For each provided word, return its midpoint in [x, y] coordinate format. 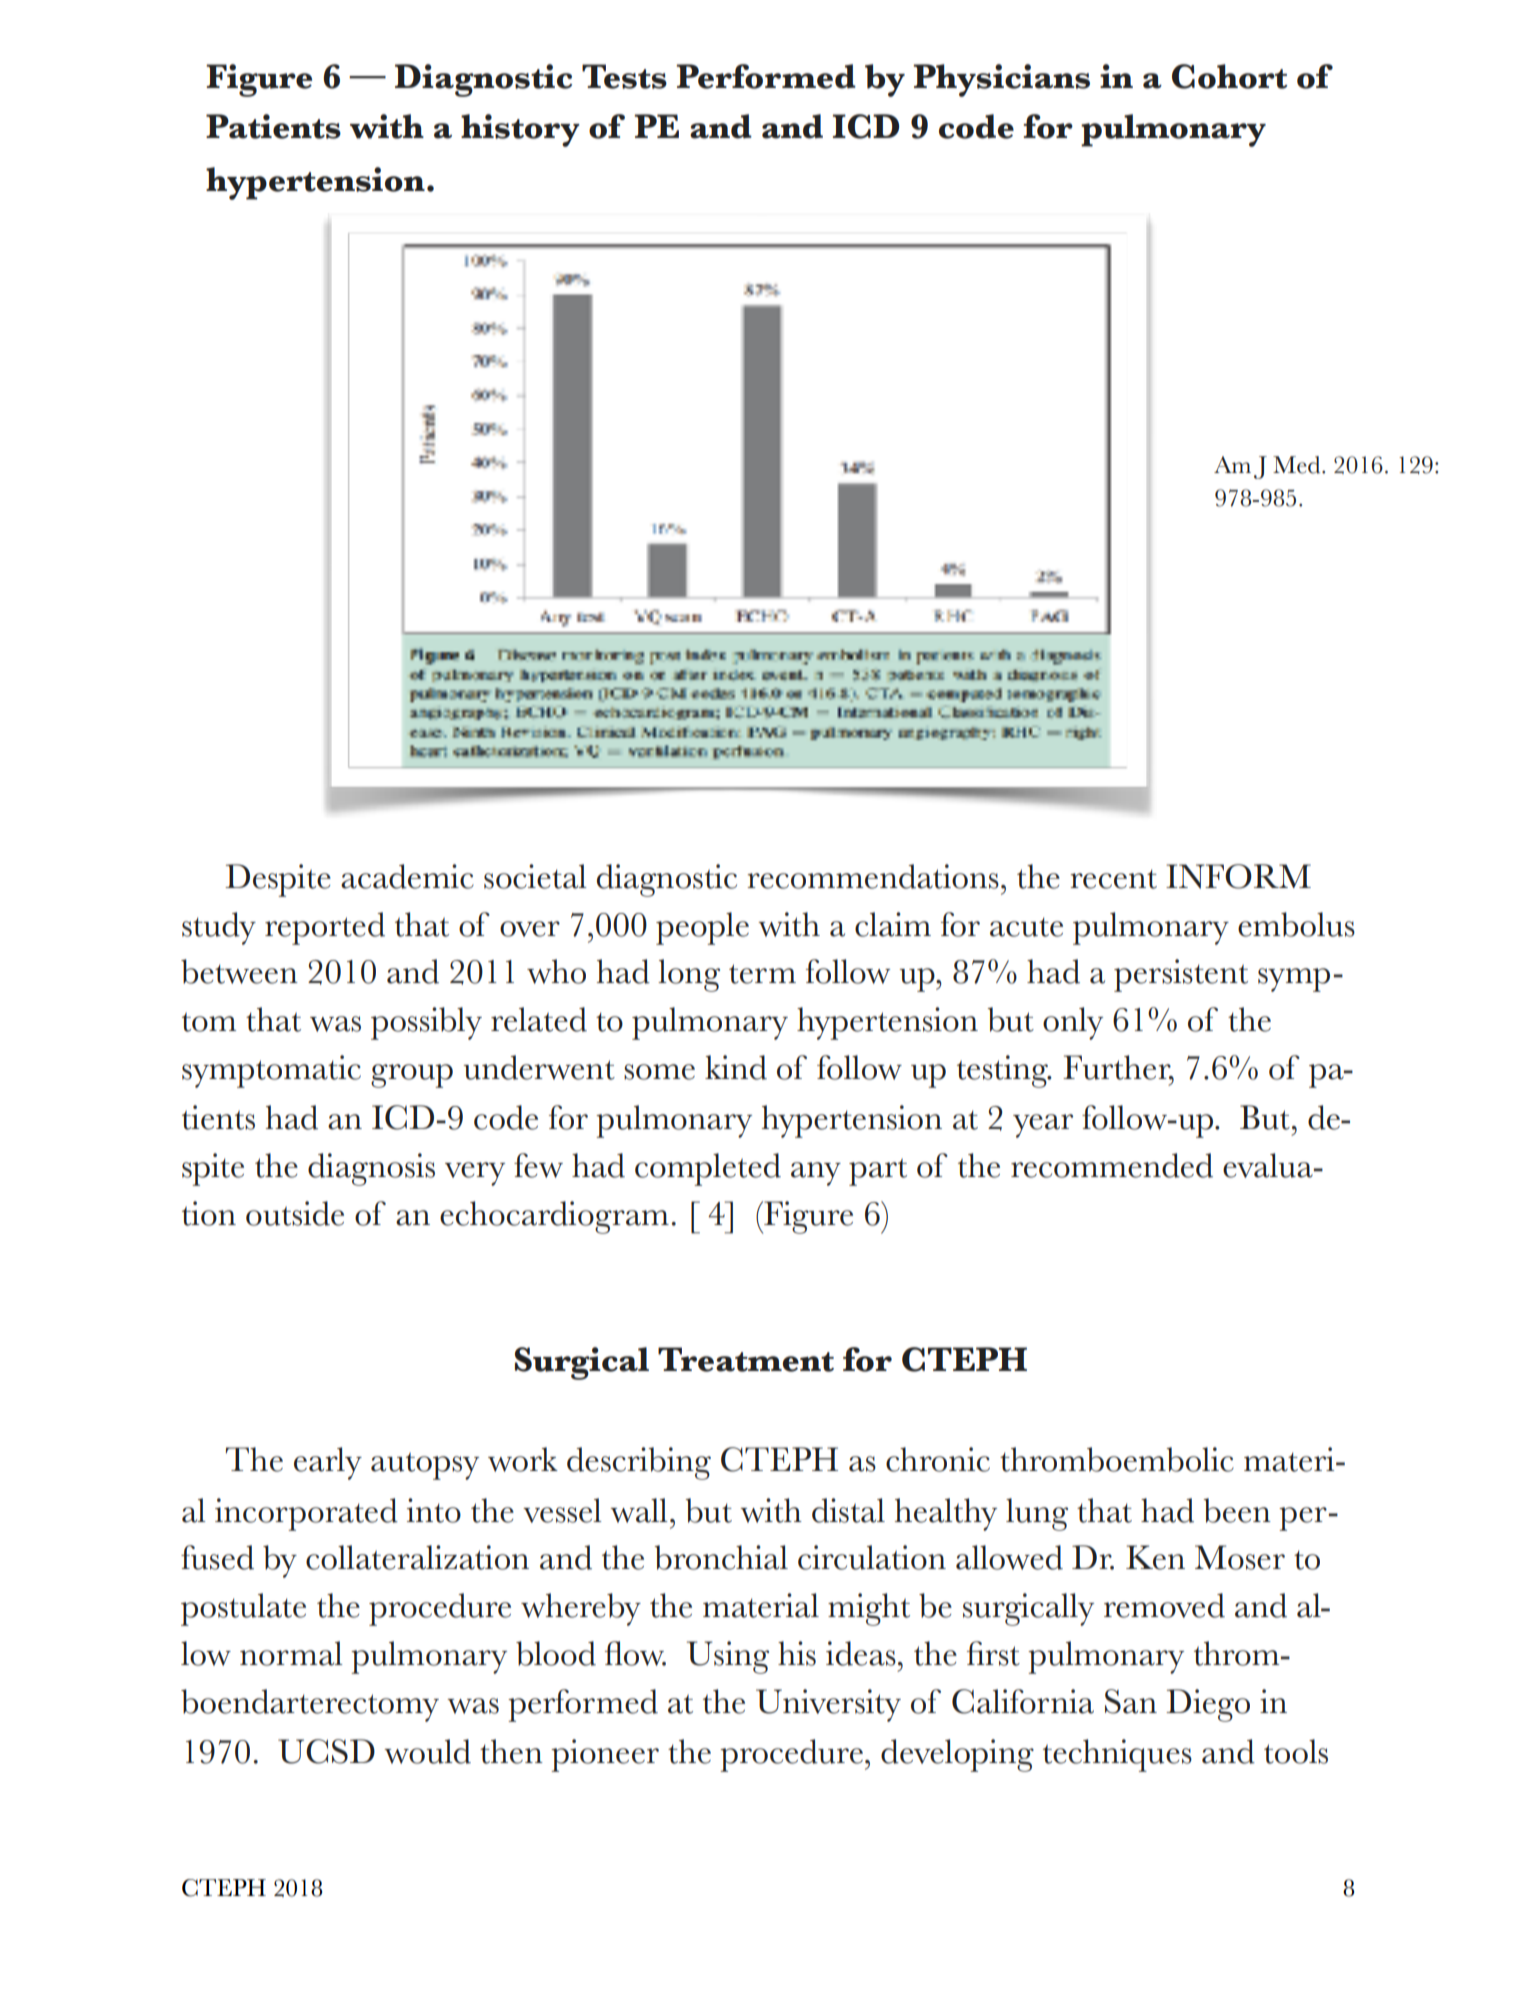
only [1073, 1023]
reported [325, 928]
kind [736, 1067]
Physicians [1001, 80]
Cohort [1230, 76]
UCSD [326, 1751]
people [702, 928]
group [412, 1076]
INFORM [1238, 876]
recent [1113, 879]
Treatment [746, 1359]
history [520, 130]
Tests [624, 76]
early [328, 1463]
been [1237, 1510]
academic [407, 876]
